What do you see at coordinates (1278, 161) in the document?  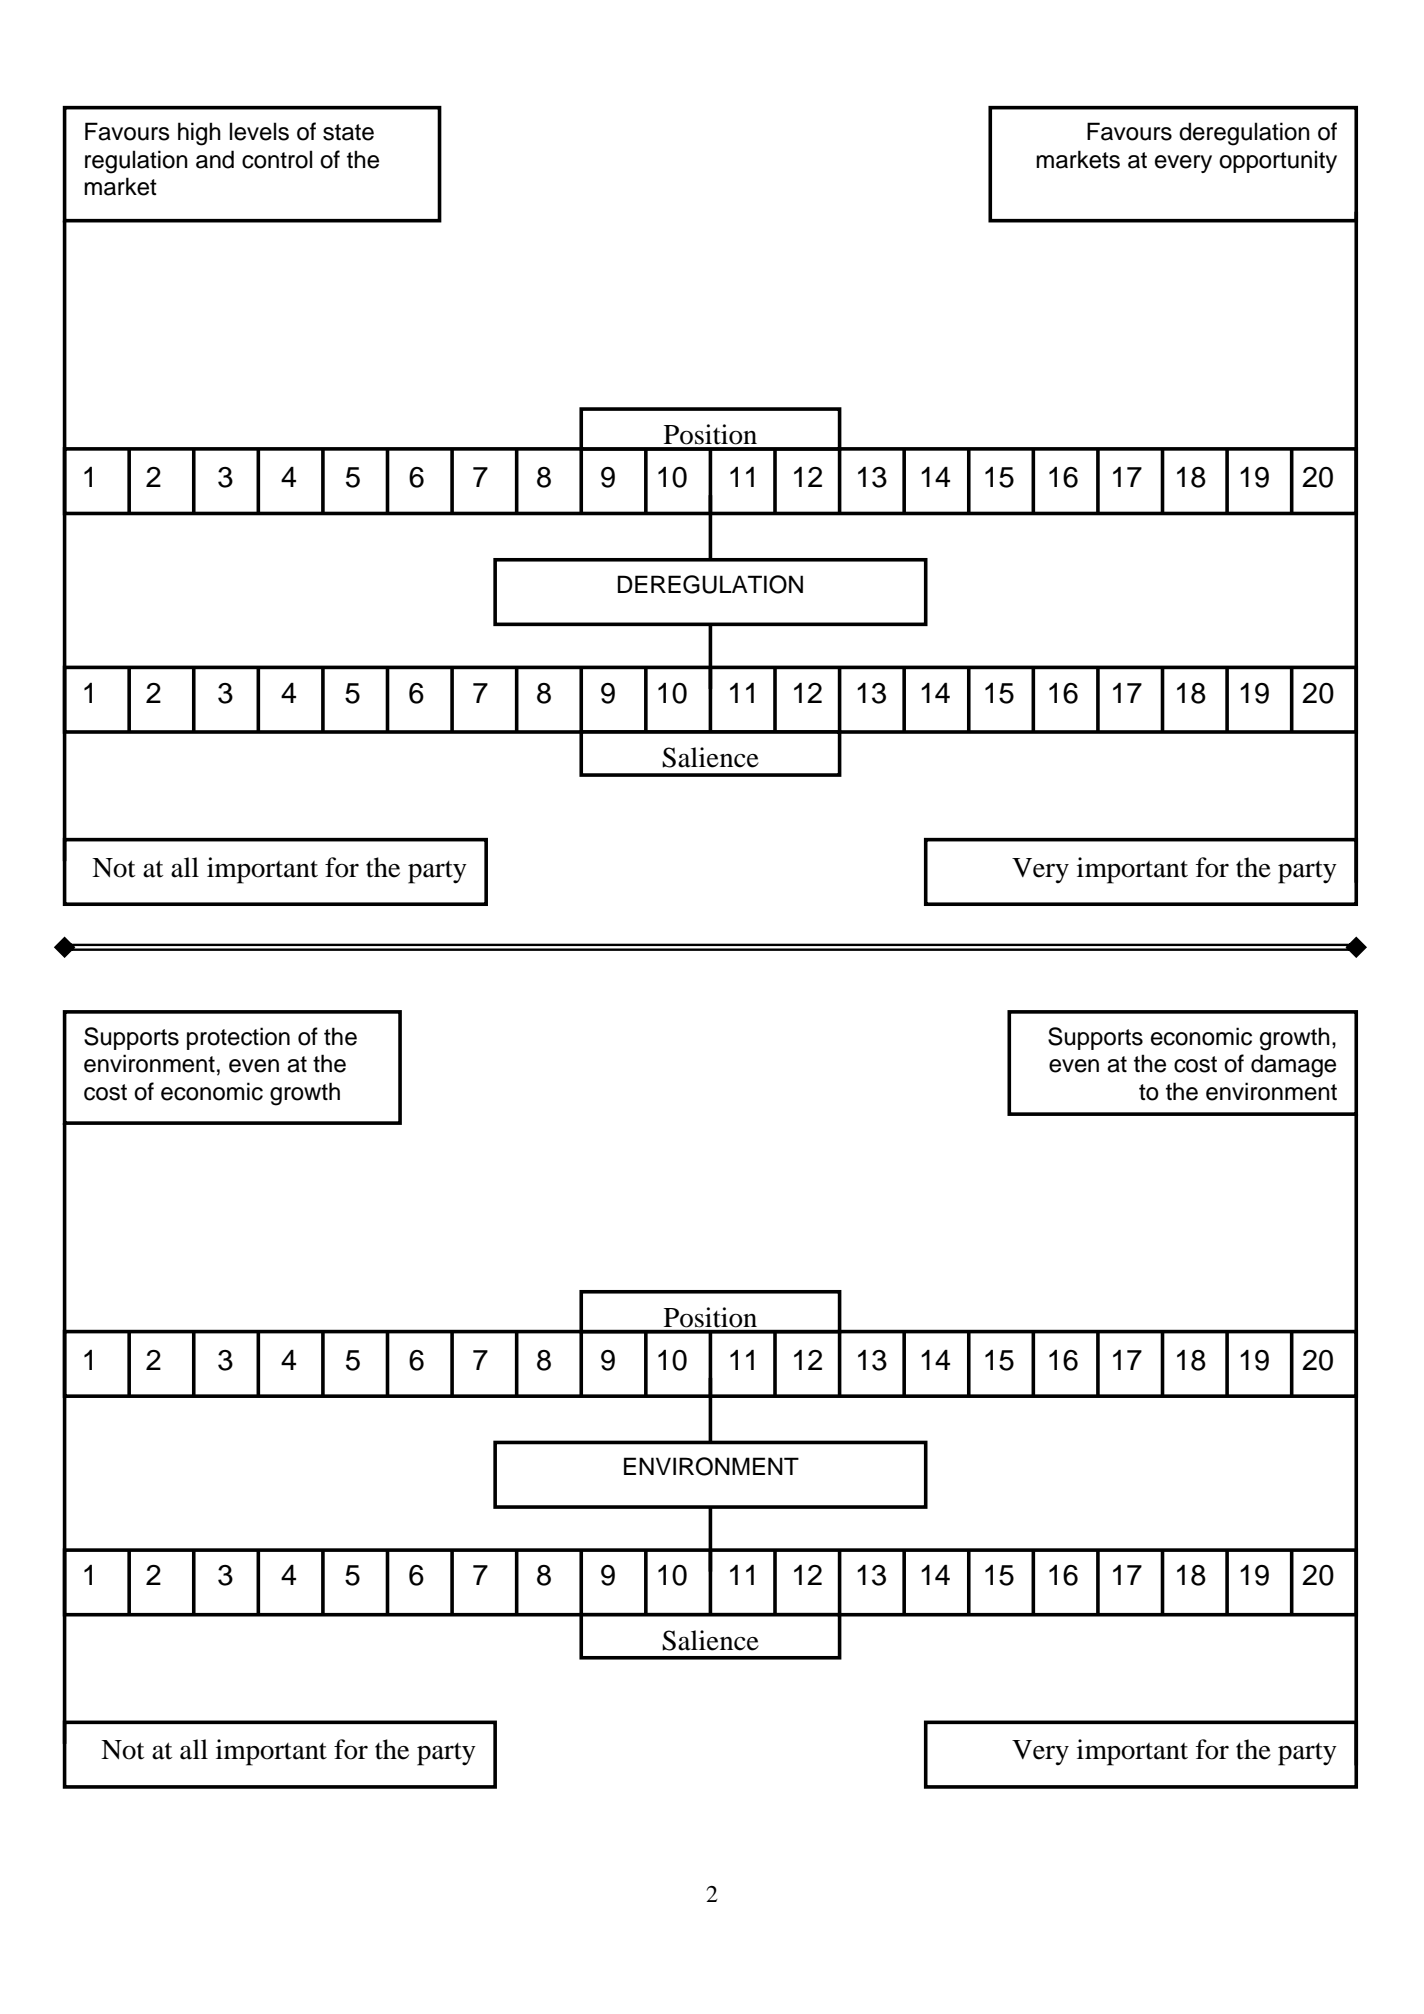 I see `opportunity` at bounding box center [1278, 161].
